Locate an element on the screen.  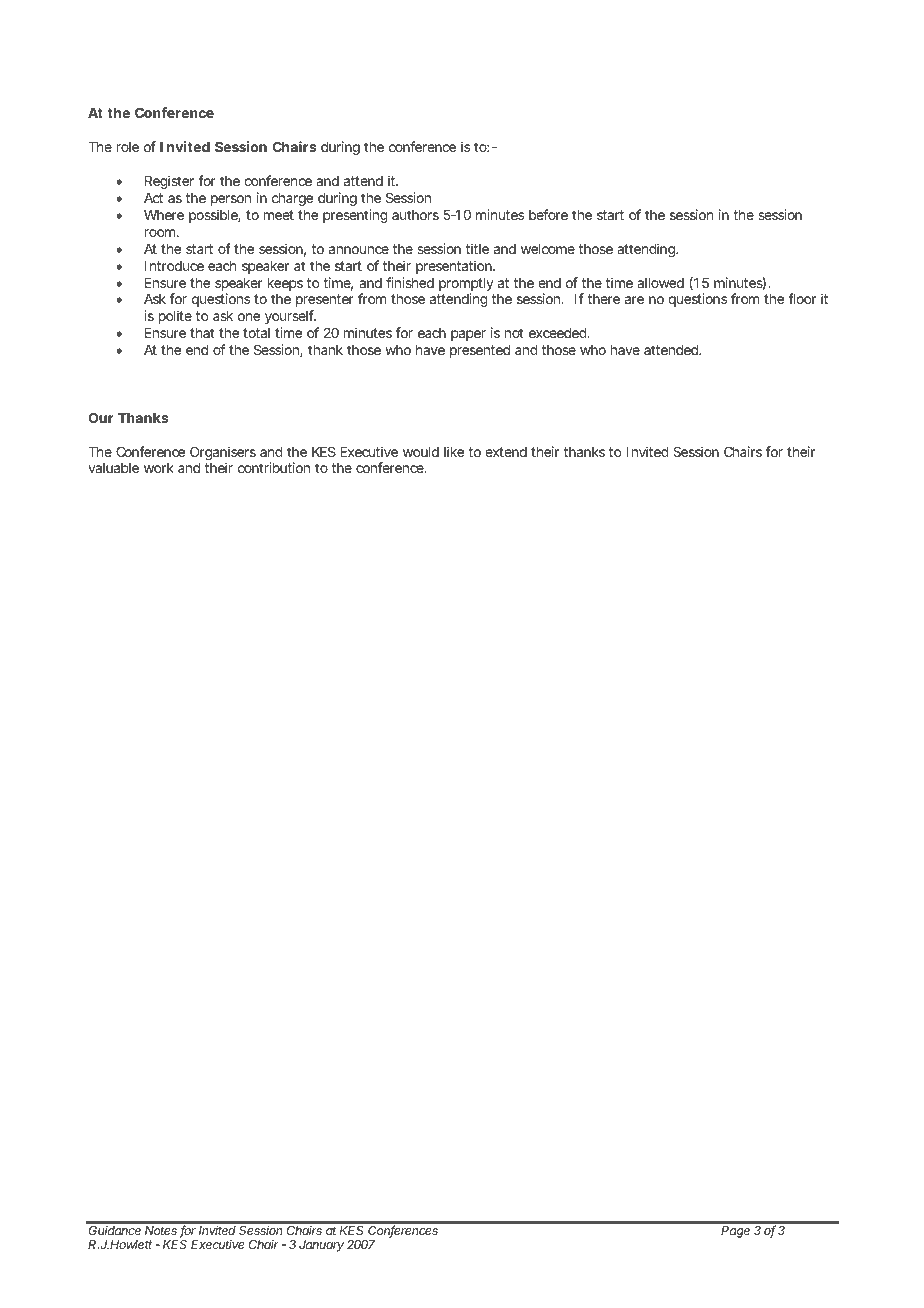
Register is located at coordinates (169, 182).
